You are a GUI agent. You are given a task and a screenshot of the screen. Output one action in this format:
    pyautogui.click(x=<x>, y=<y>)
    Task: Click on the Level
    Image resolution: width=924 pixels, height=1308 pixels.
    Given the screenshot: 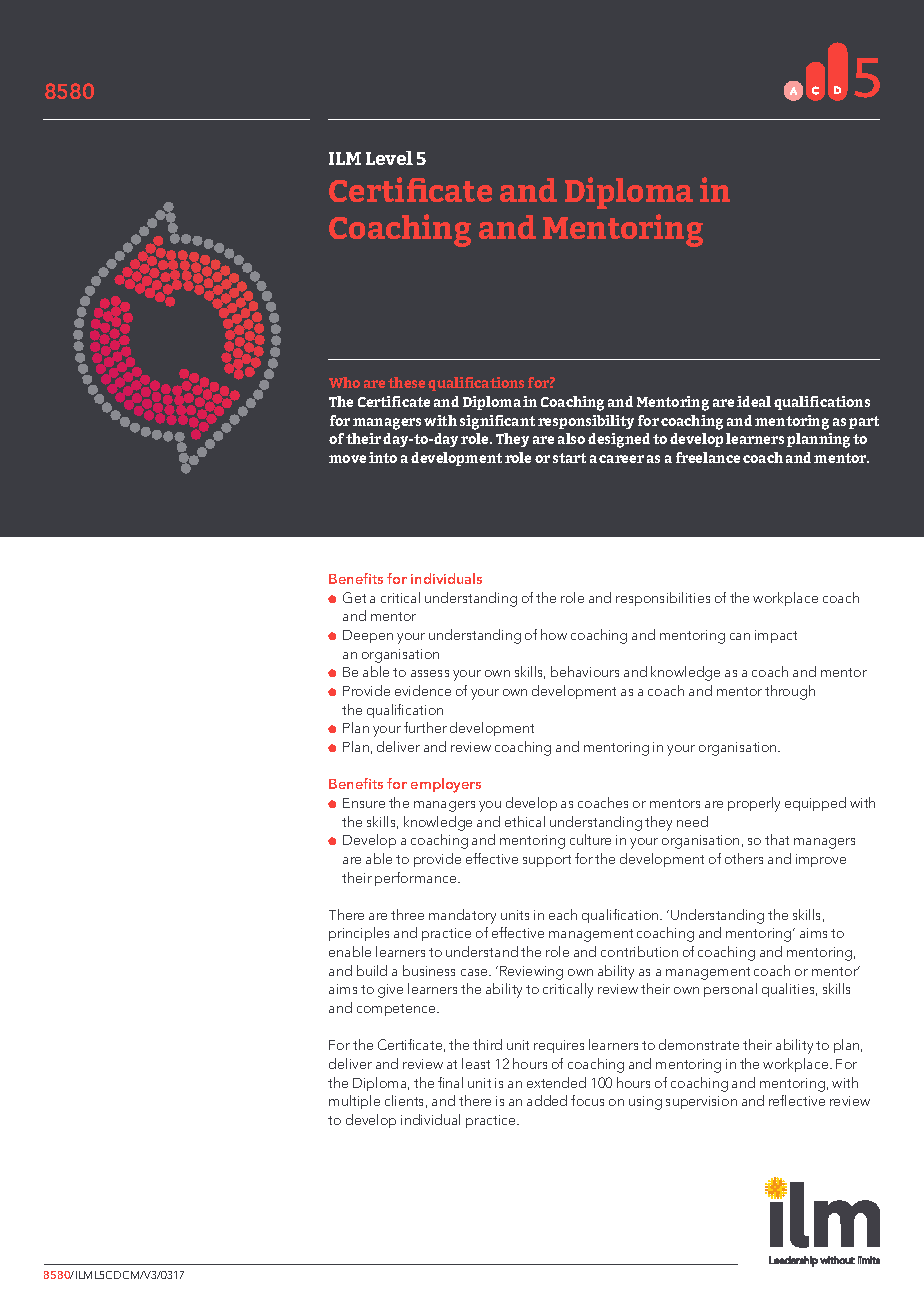 What is the action you would take?
    pyautogui.click(x=389, y=158)
